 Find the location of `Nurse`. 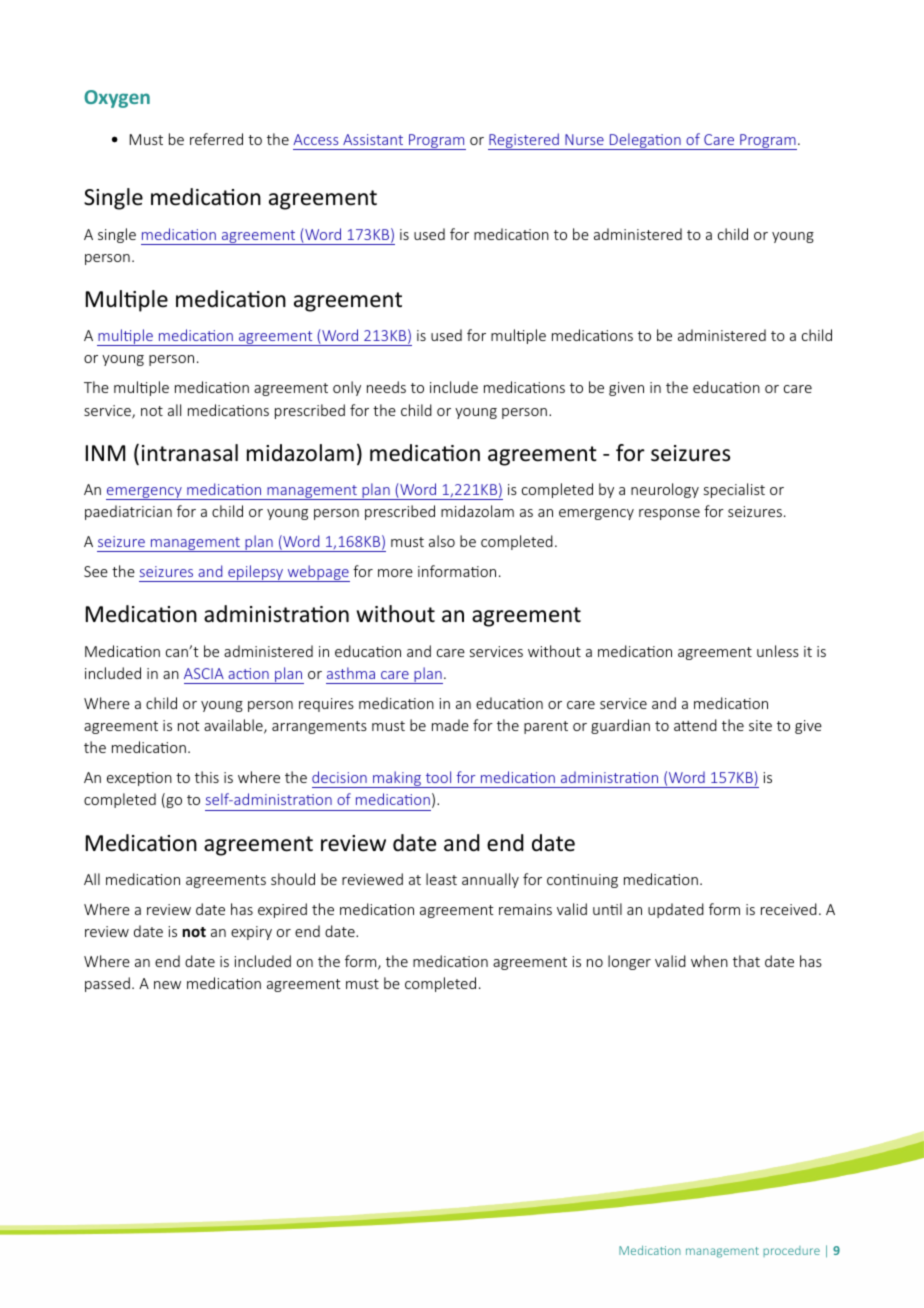

Nurse is located at coordinates (584, 139).
